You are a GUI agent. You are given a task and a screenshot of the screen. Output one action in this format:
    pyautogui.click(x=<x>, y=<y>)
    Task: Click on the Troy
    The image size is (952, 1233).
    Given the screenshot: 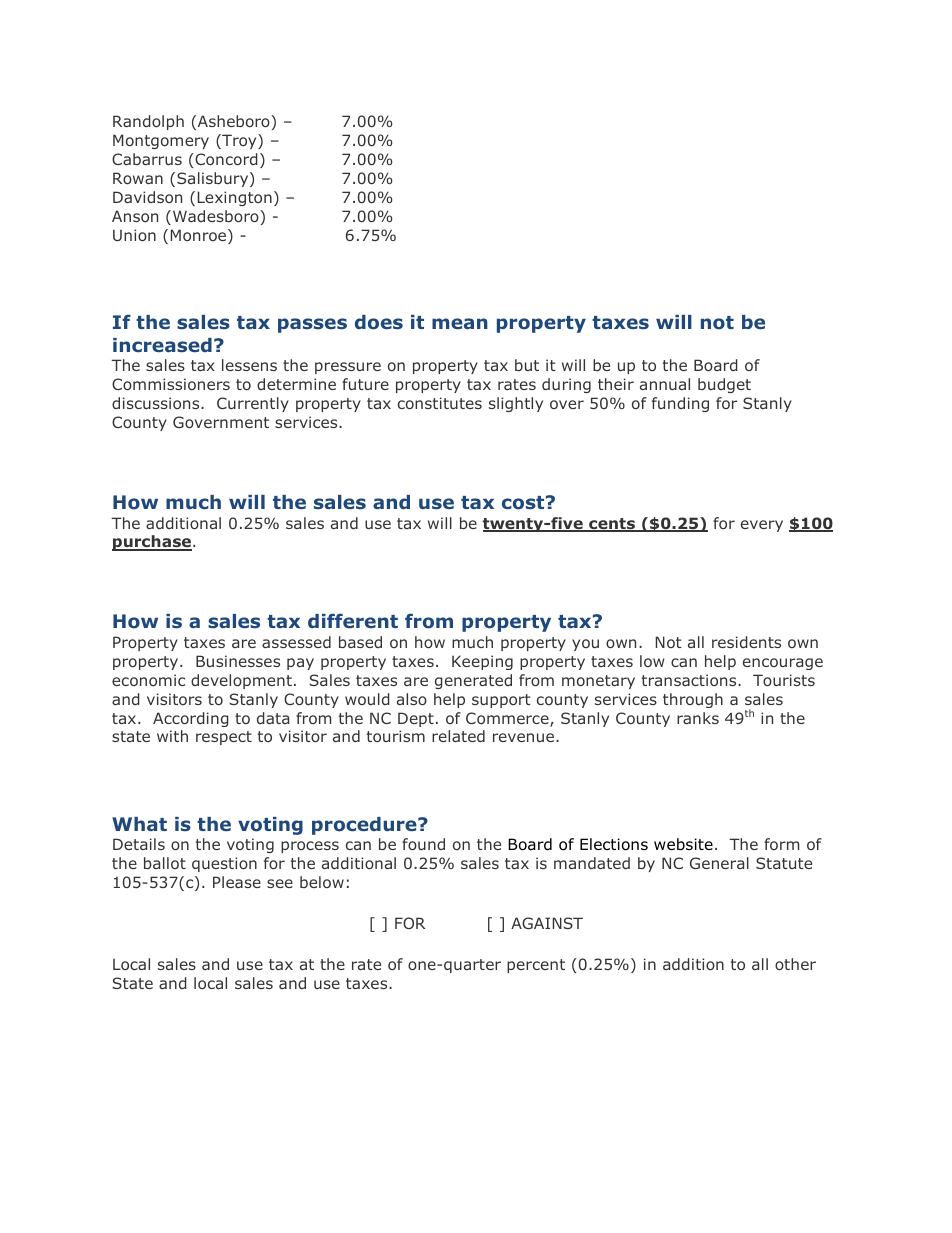 What is the action you would take?
    pyautogui.click(x=239, y=141)
